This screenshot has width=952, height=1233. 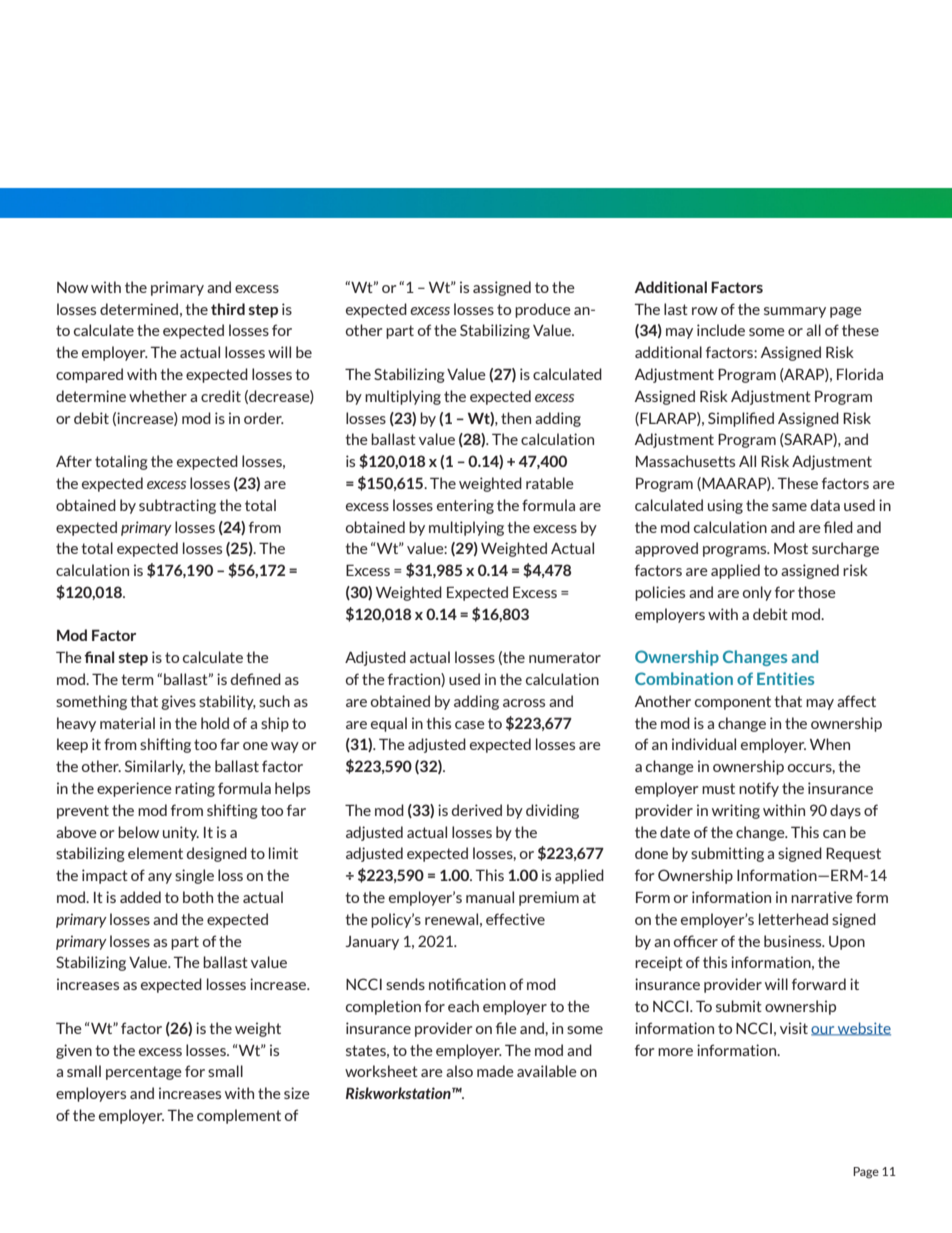 What do you see at coordinates (465, 506) in the screenshot?
I see `entering` at bounding box center [465, 506].
